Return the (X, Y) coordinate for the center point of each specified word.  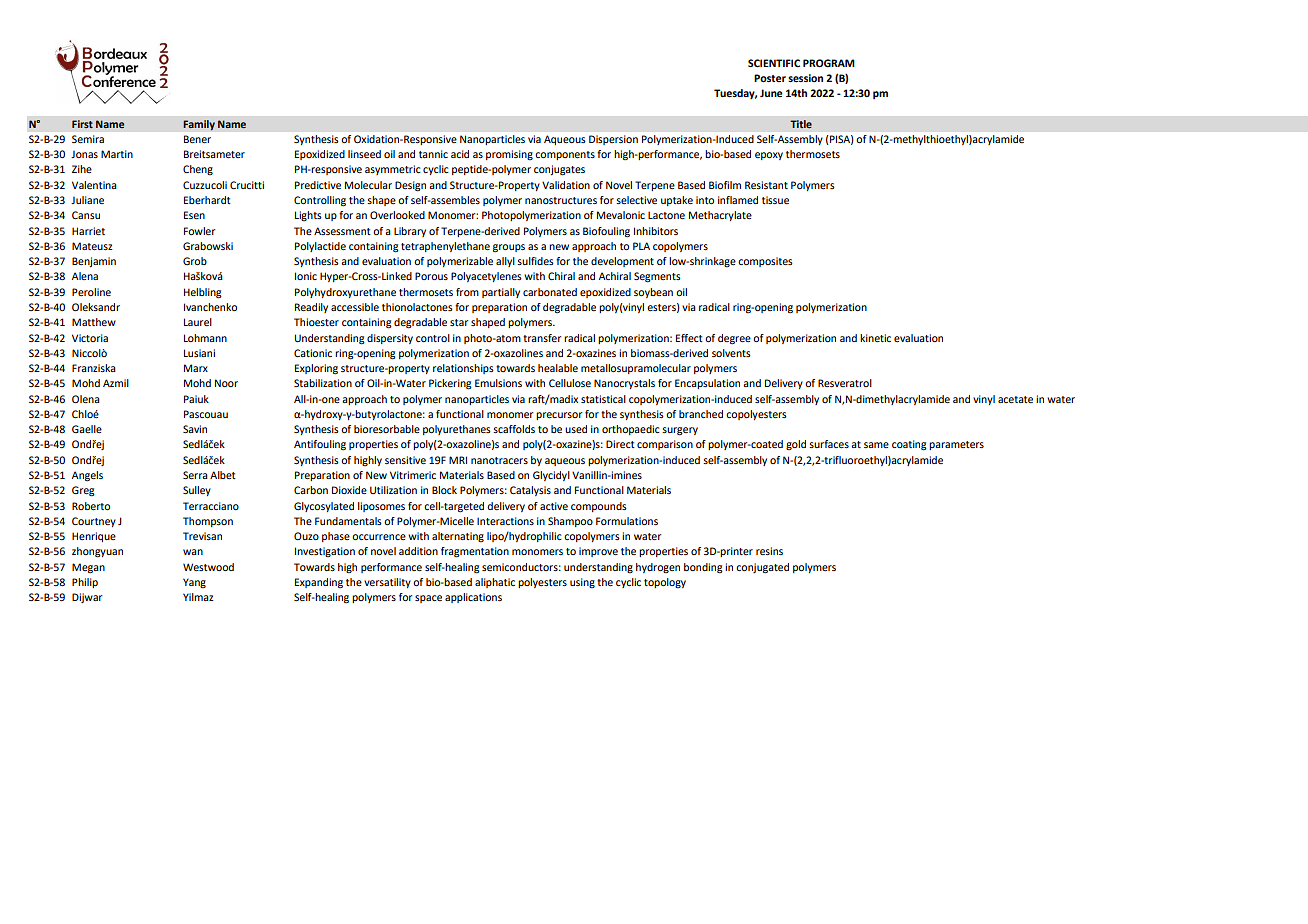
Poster (770, 78)
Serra (195, 475)
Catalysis (530, 491)
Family (199, 125)
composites (765, 262)
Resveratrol (845, 383)
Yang (194, 583)
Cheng (198, 170)
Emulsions (498, 383)
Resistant (766, 185)
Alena (85, 276)
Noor (226, 383)
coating (909, 445)
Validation (566, 185)
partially (501, 293)
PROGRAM (829, 63)
